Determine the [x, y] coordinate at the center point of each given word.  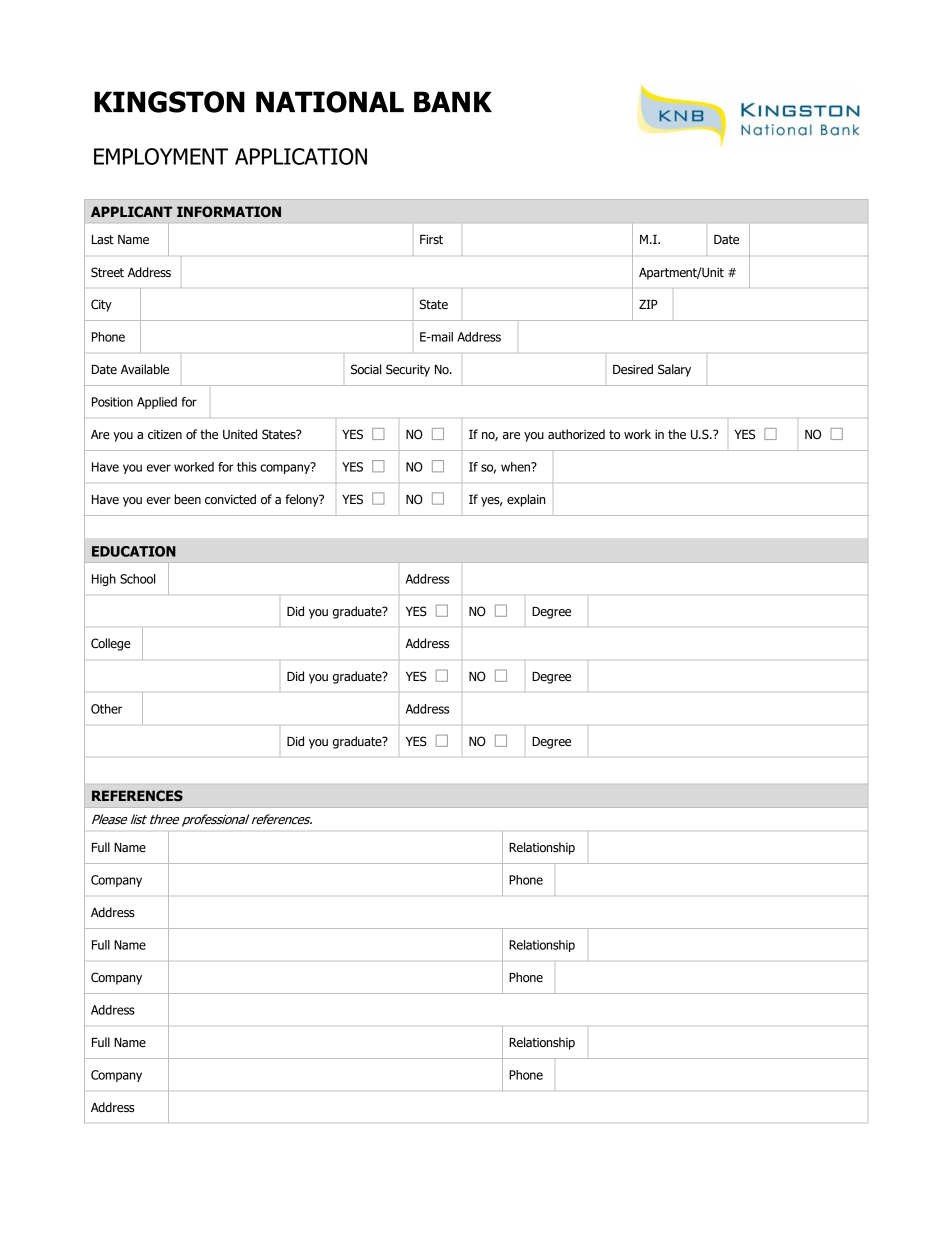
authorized [576, 434]
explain [526, 500]
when [517, 467]
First [431, 239]
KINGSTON [169, 102]
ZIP [648, 304]
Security [408, 370]
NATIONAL [330, 102]
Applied [157, 403]
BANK [453, 101]
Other [106, 709]
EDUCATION [134, 551]
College [111, 644]
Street [107, 272]
